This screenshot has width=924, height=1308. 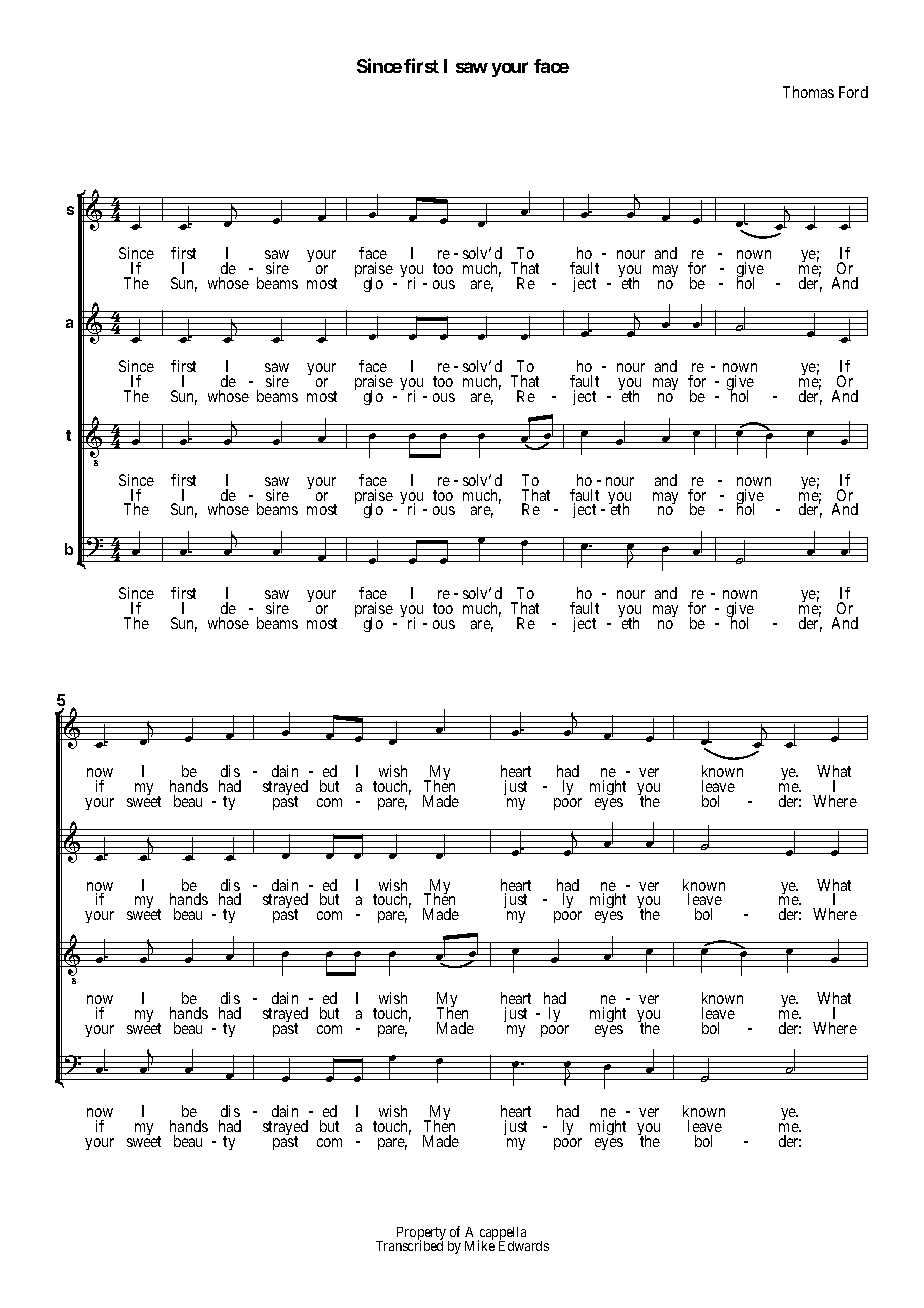 What do you see at coordinates (524, 1245) in the screenshot?
I see `Edwards` at bounding box center [524, 1245].
